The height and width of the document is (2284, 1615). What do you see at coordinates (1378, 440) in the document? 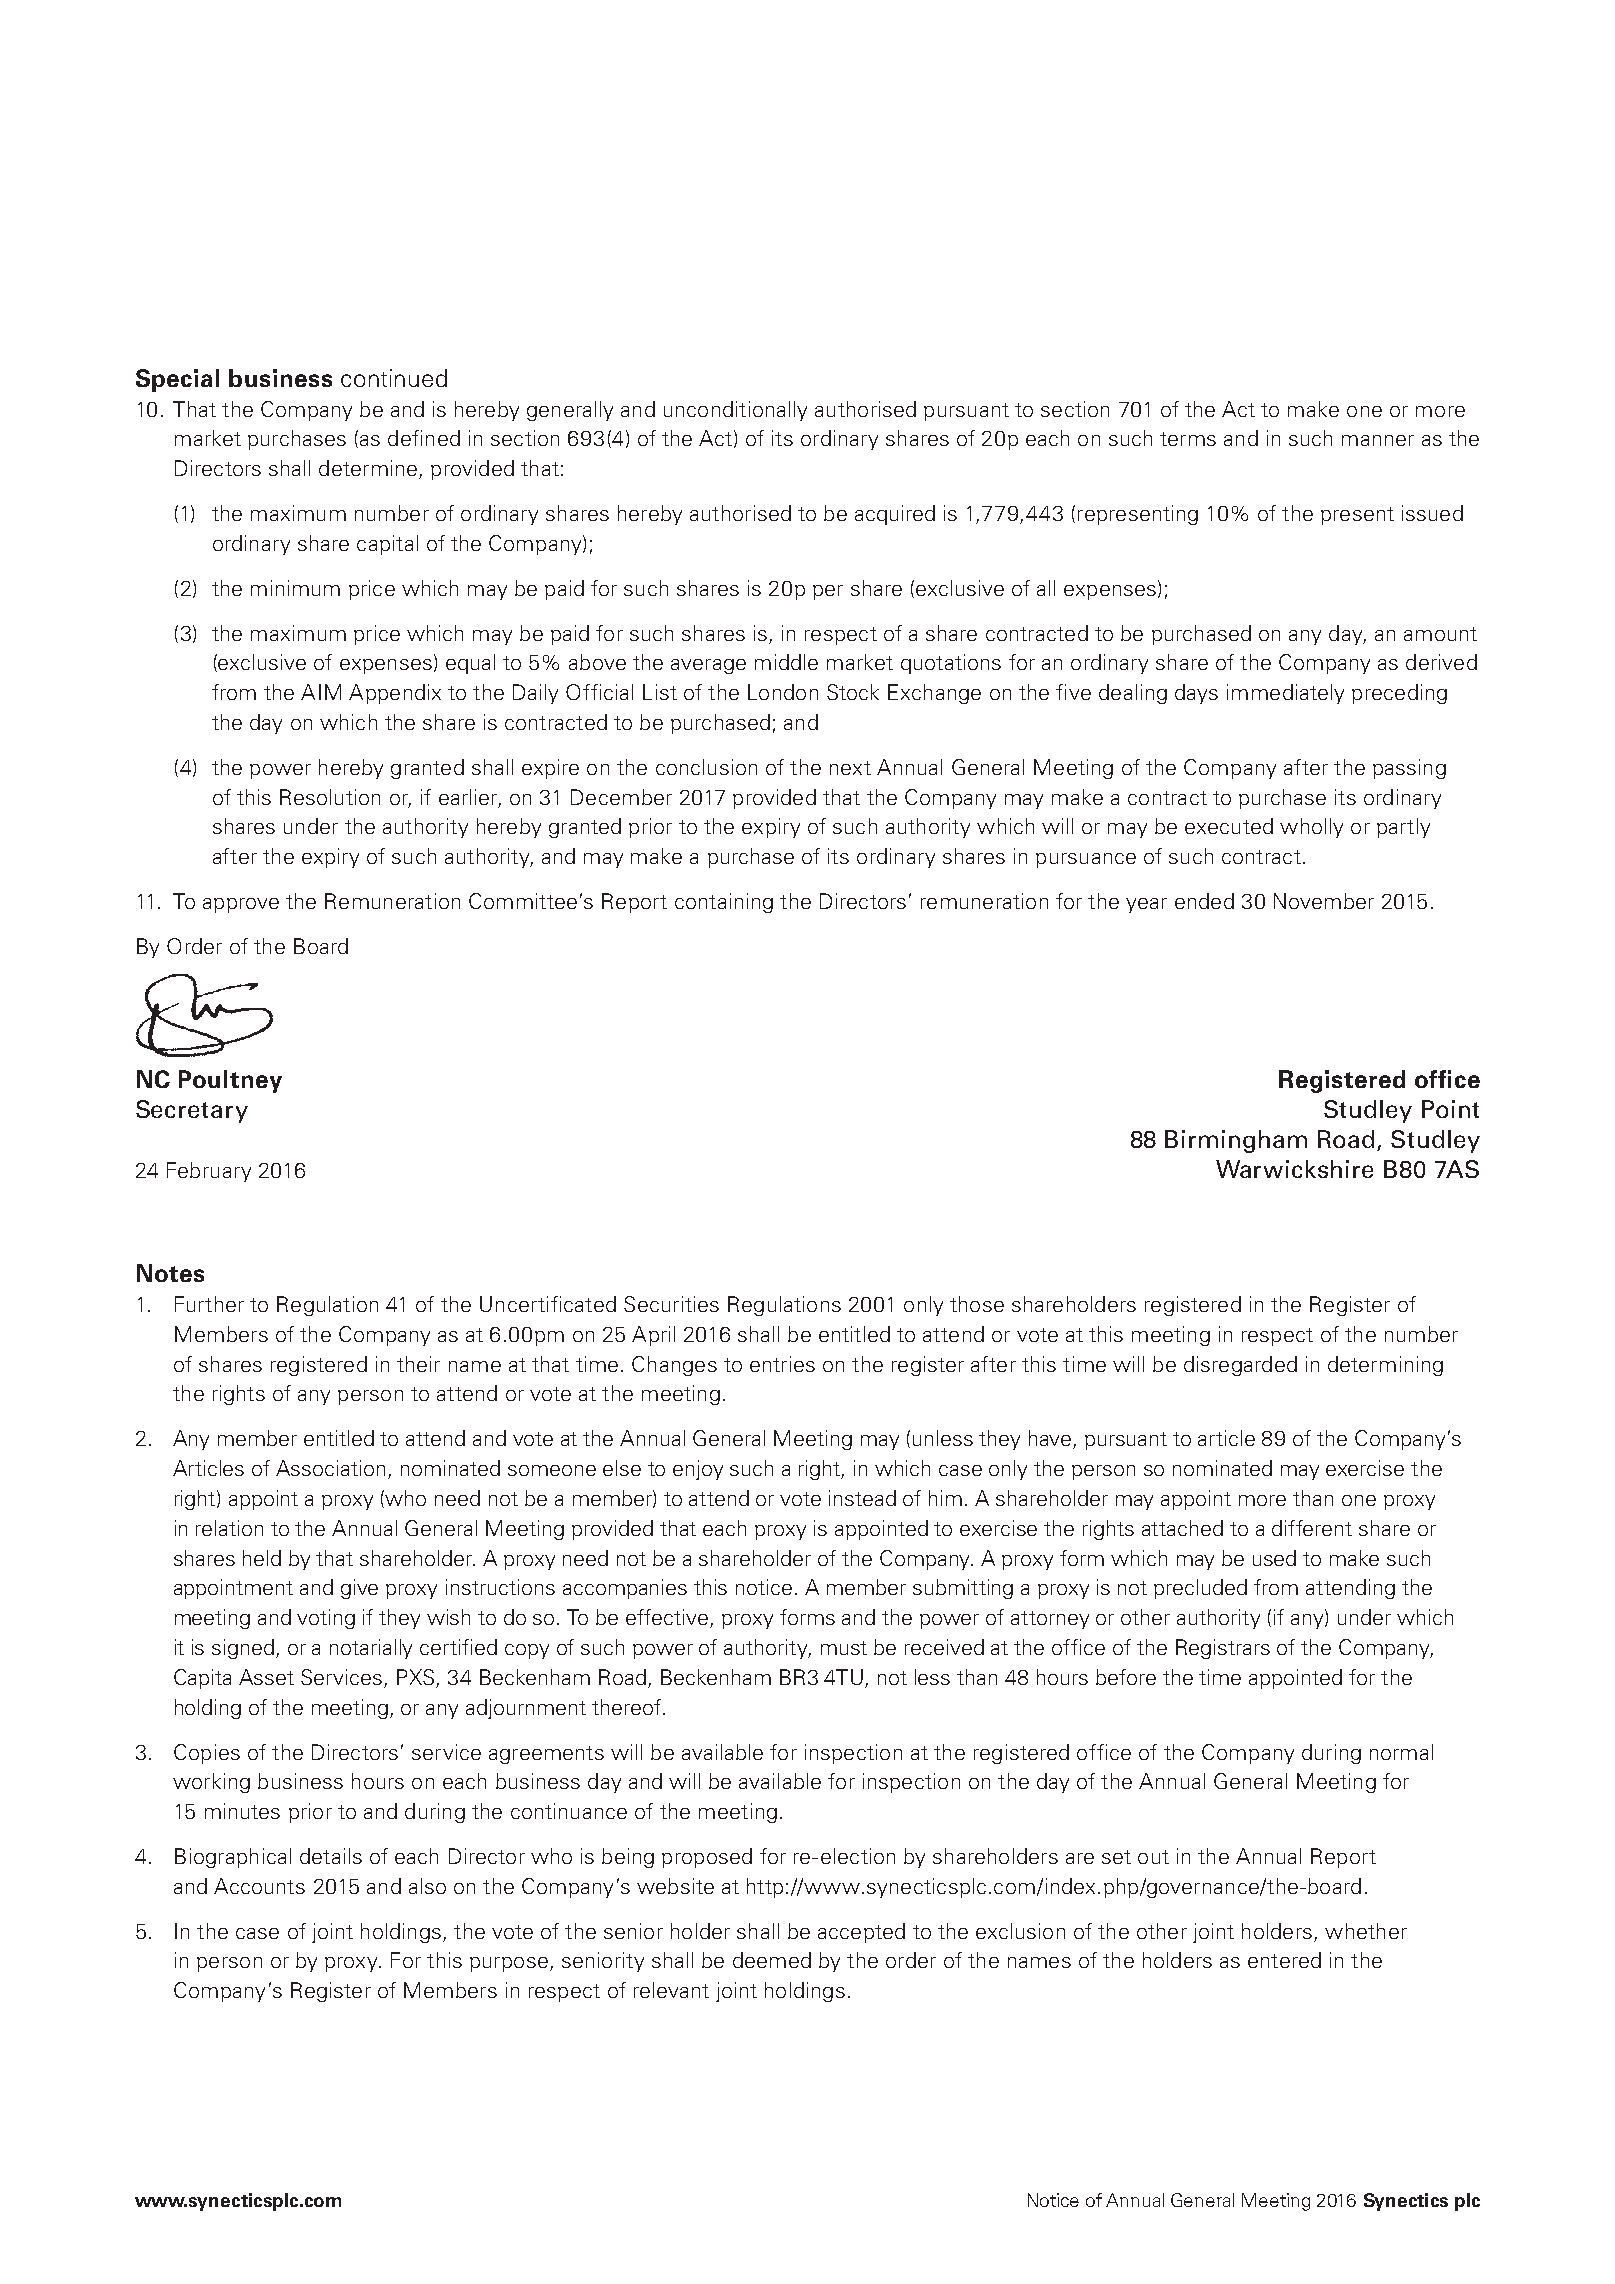
I see `manner` at bounding box center [1378, 440].
